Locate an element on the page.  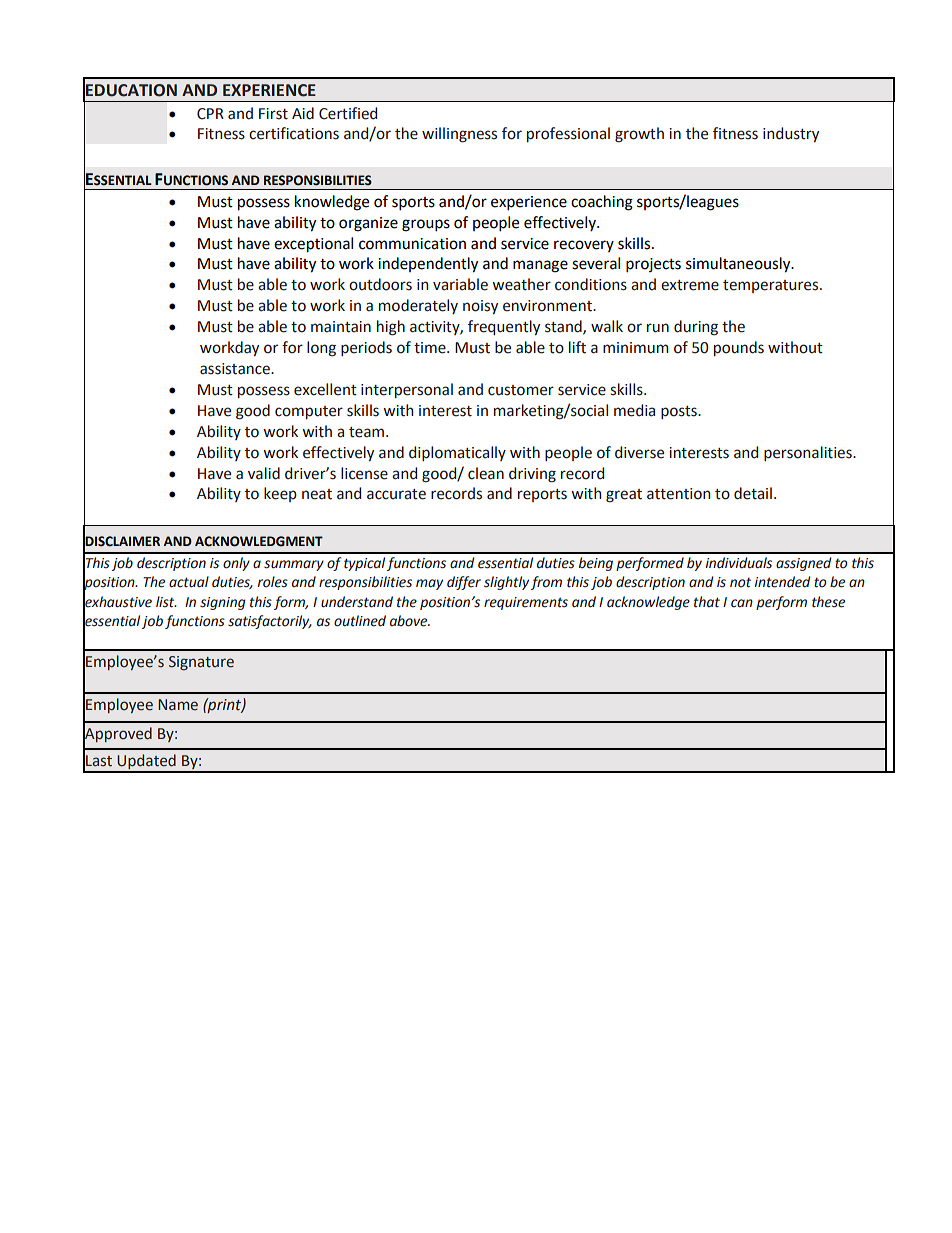
frequently is located at coordinates (504, 327).
